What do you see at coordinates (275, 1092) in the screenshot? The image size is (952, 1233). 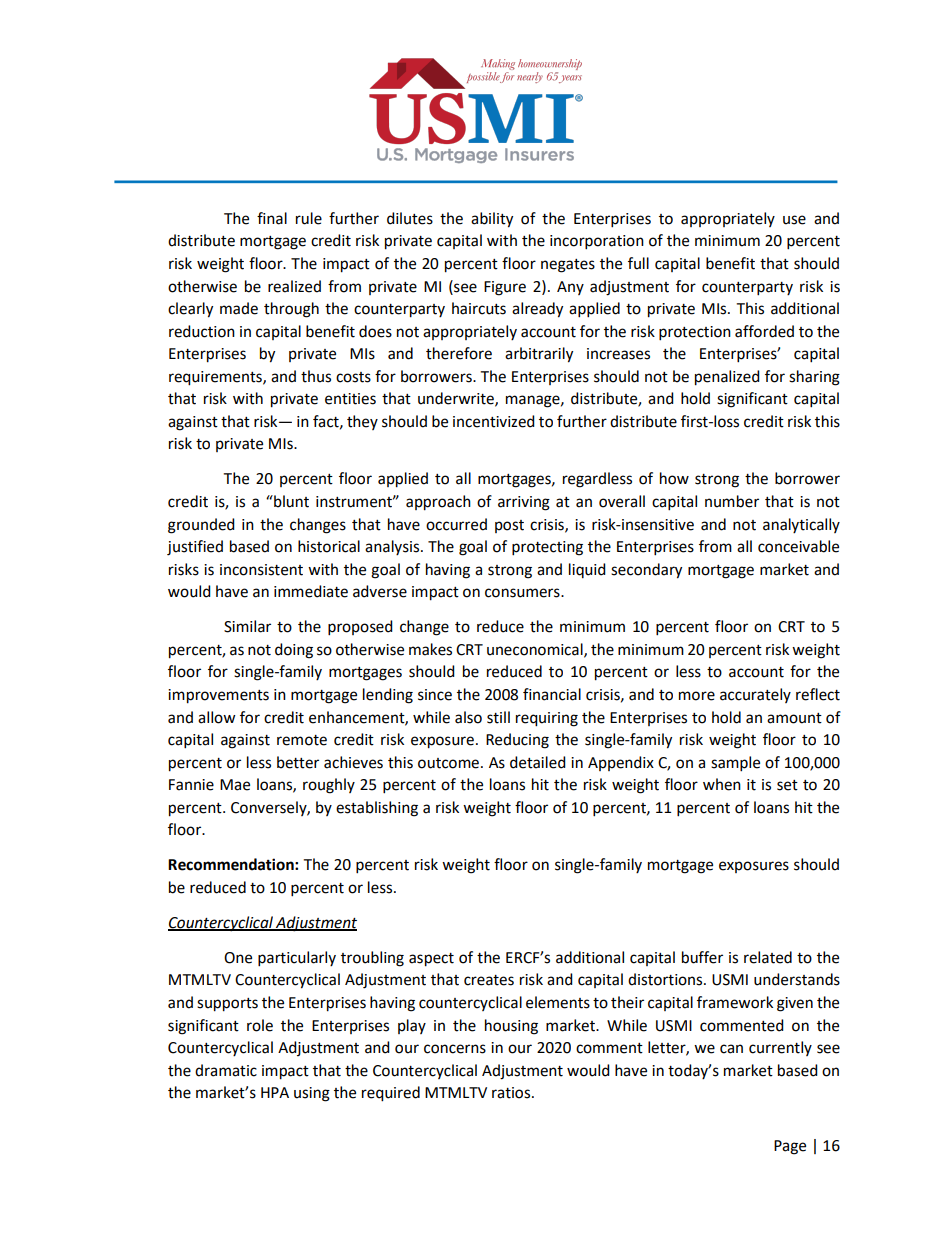 I see `HPA` at bounding box center [275, 1092].
